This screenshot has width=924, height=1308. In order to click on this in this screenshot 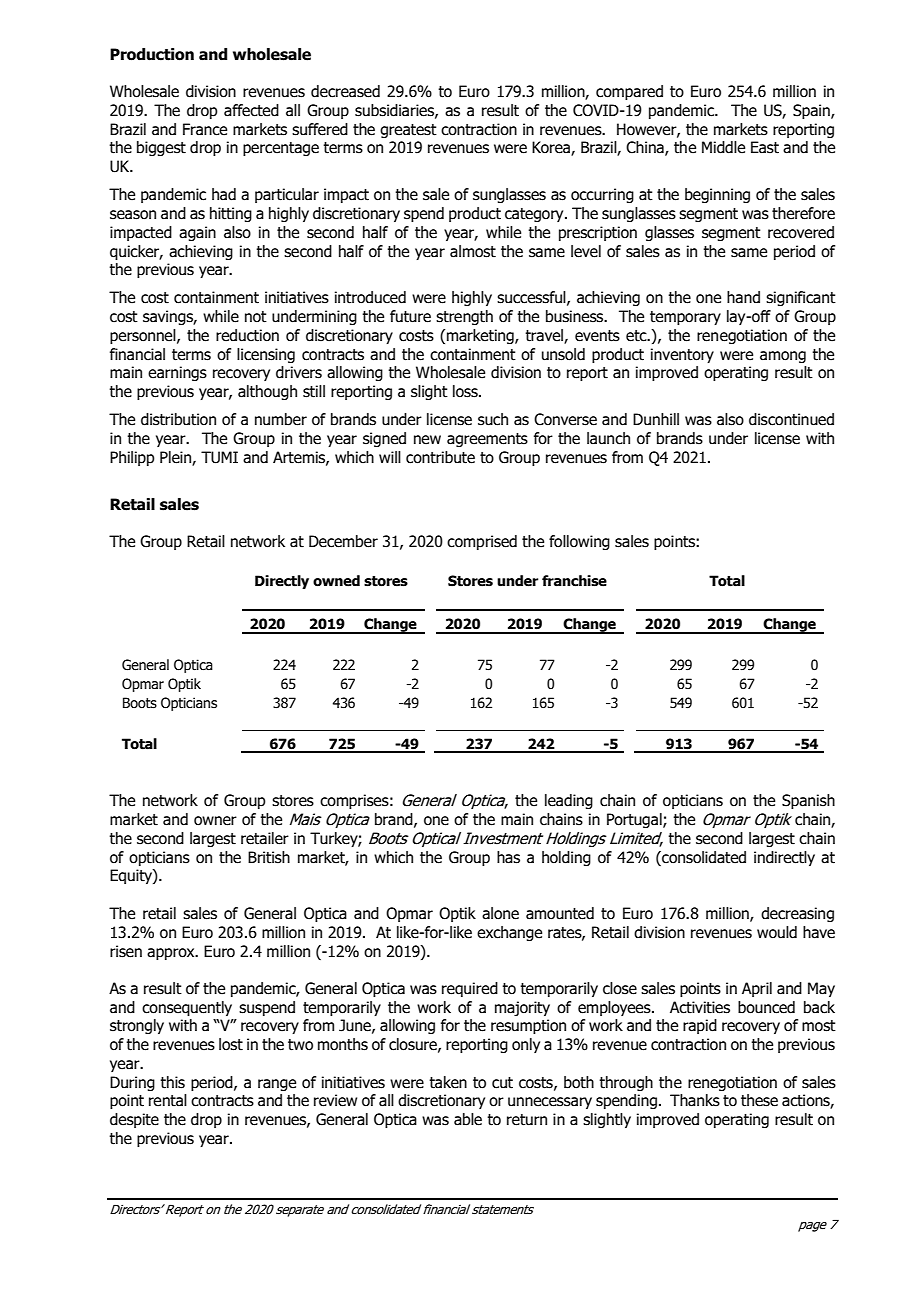, I will do `click(172, 1082)`.
